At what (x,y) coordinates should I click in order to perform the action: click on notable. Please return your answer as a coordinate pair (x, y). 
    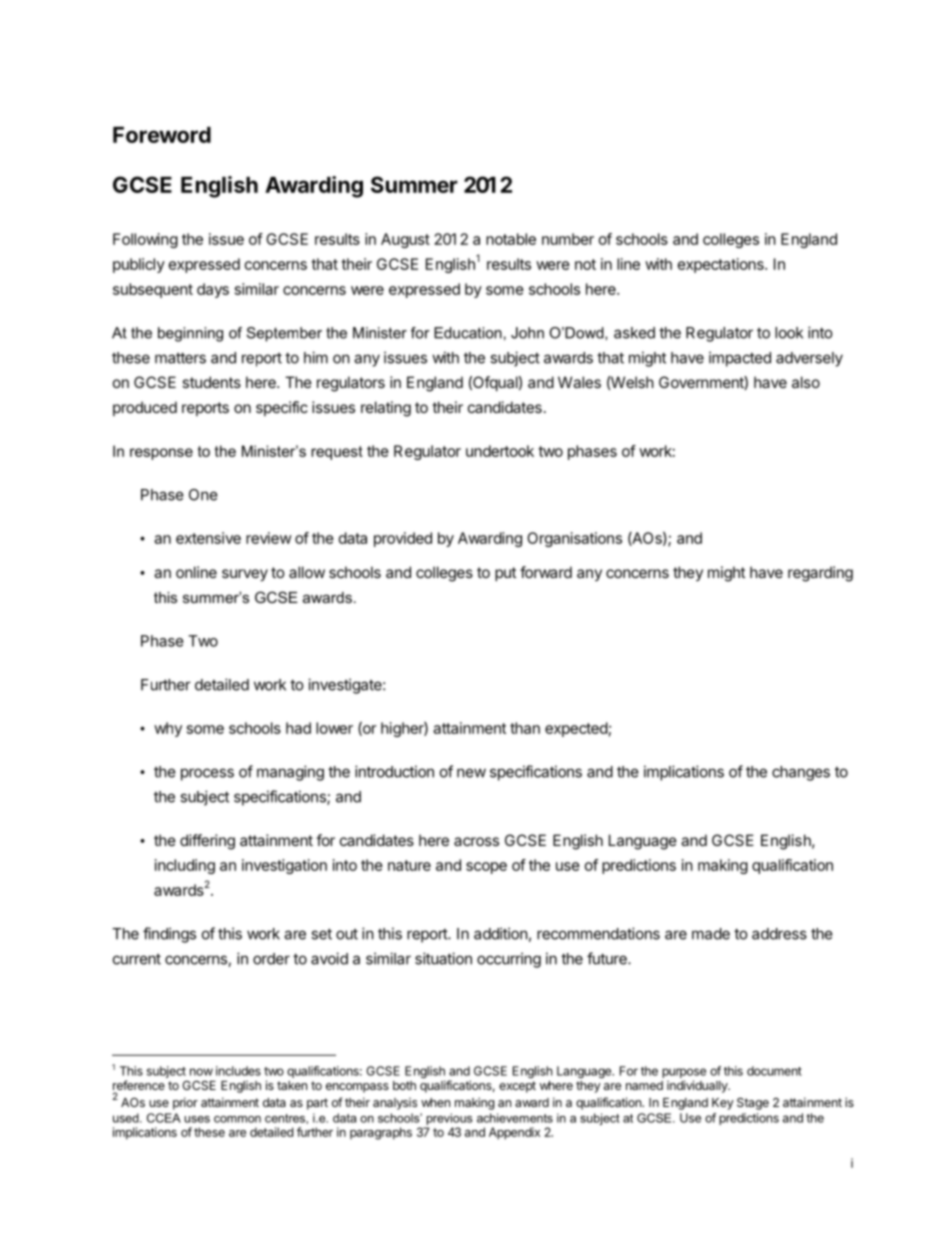
    Looking at the image, I should click on (511, 239).
